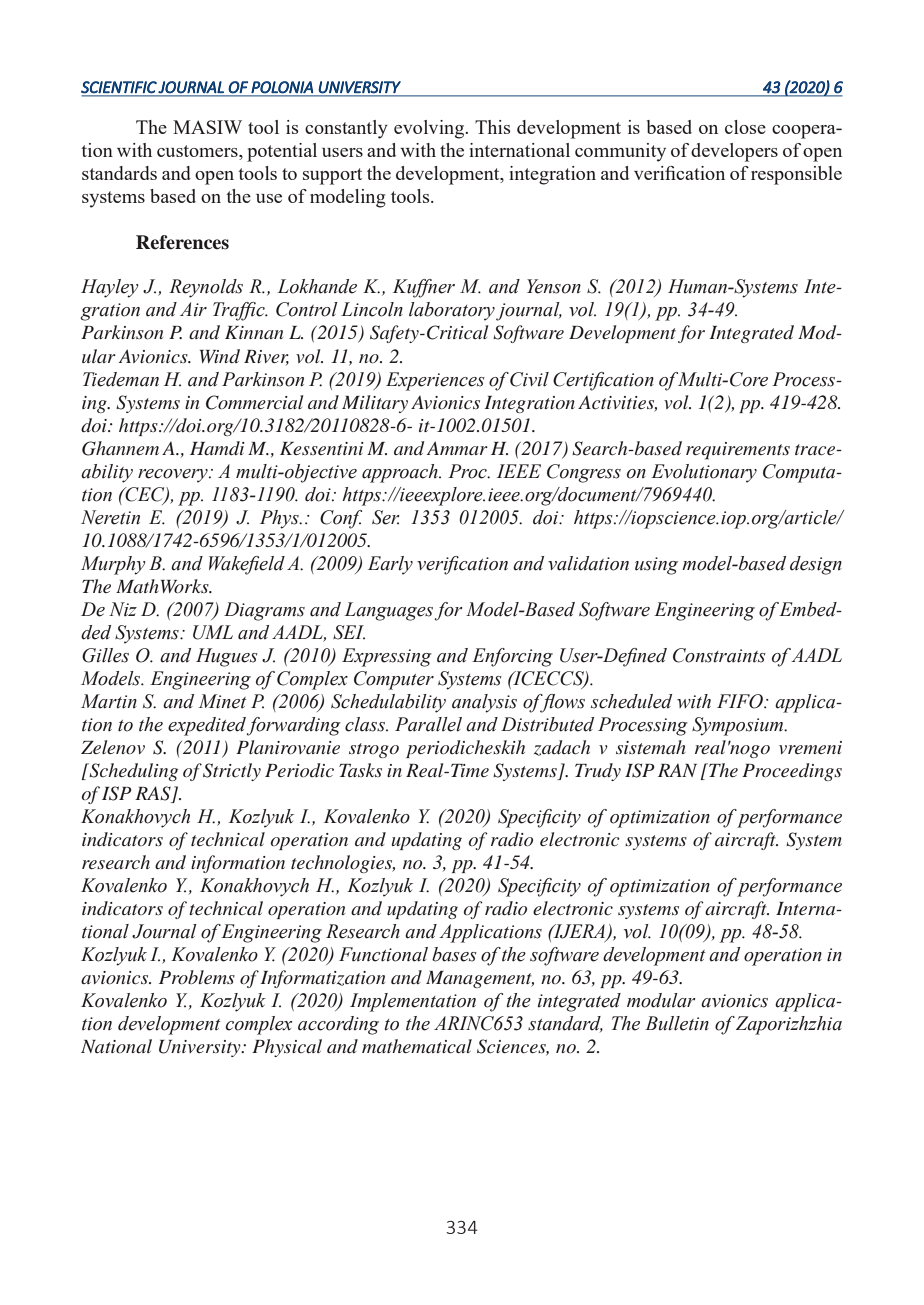 This screenshot has height=1305, width=924. I want to click on Constraints, so click(719, 655).
